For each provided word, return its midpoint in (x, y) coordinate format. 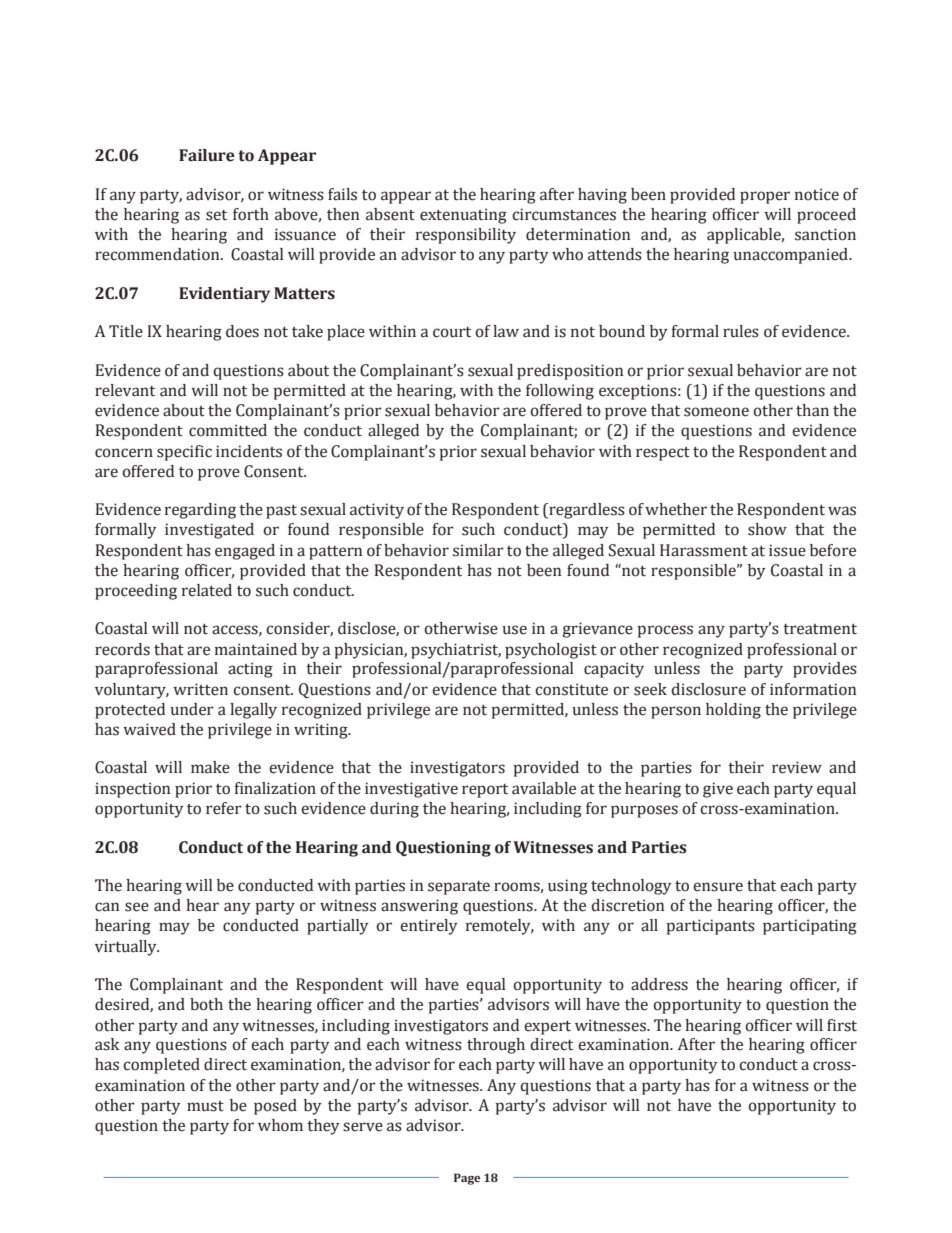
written (200, 689)
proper (765, 197)
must (205, 1106)
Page (467, 1179)
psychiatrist (456, 651)
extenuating (463, 216)
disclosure (708, 689)
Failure (207, 155)
